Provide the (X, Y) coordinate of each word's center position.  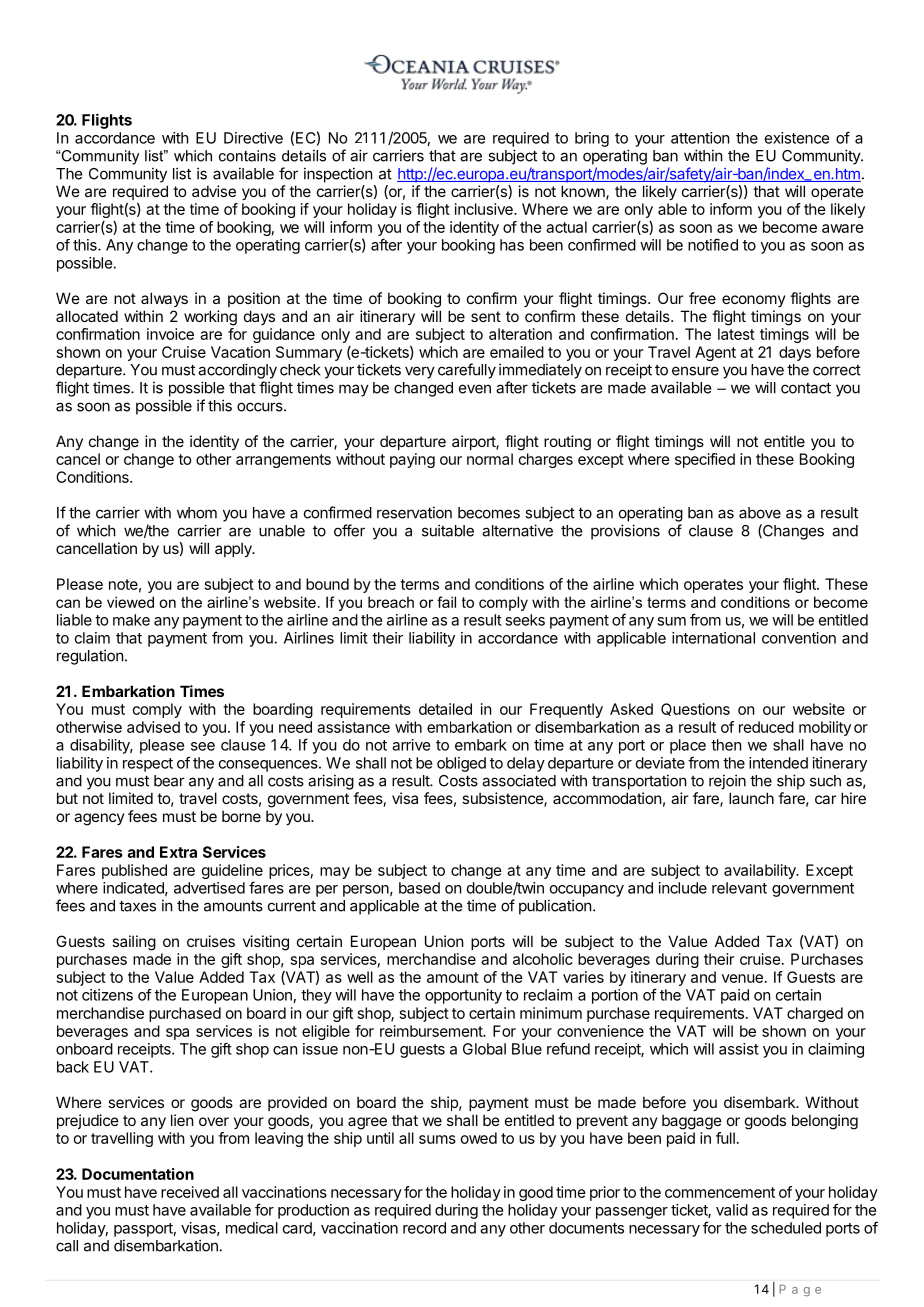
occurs (261, 407)
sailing (134, 943)
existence (797, 138)
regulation (90, 657)
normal (490, 459)
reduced (766, 727)
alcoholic (543, 959)
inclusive (485, 209)
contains (247, 156)
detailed (445, 709)
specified (705, 460)
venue (742, 978)
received (190, 1192)
